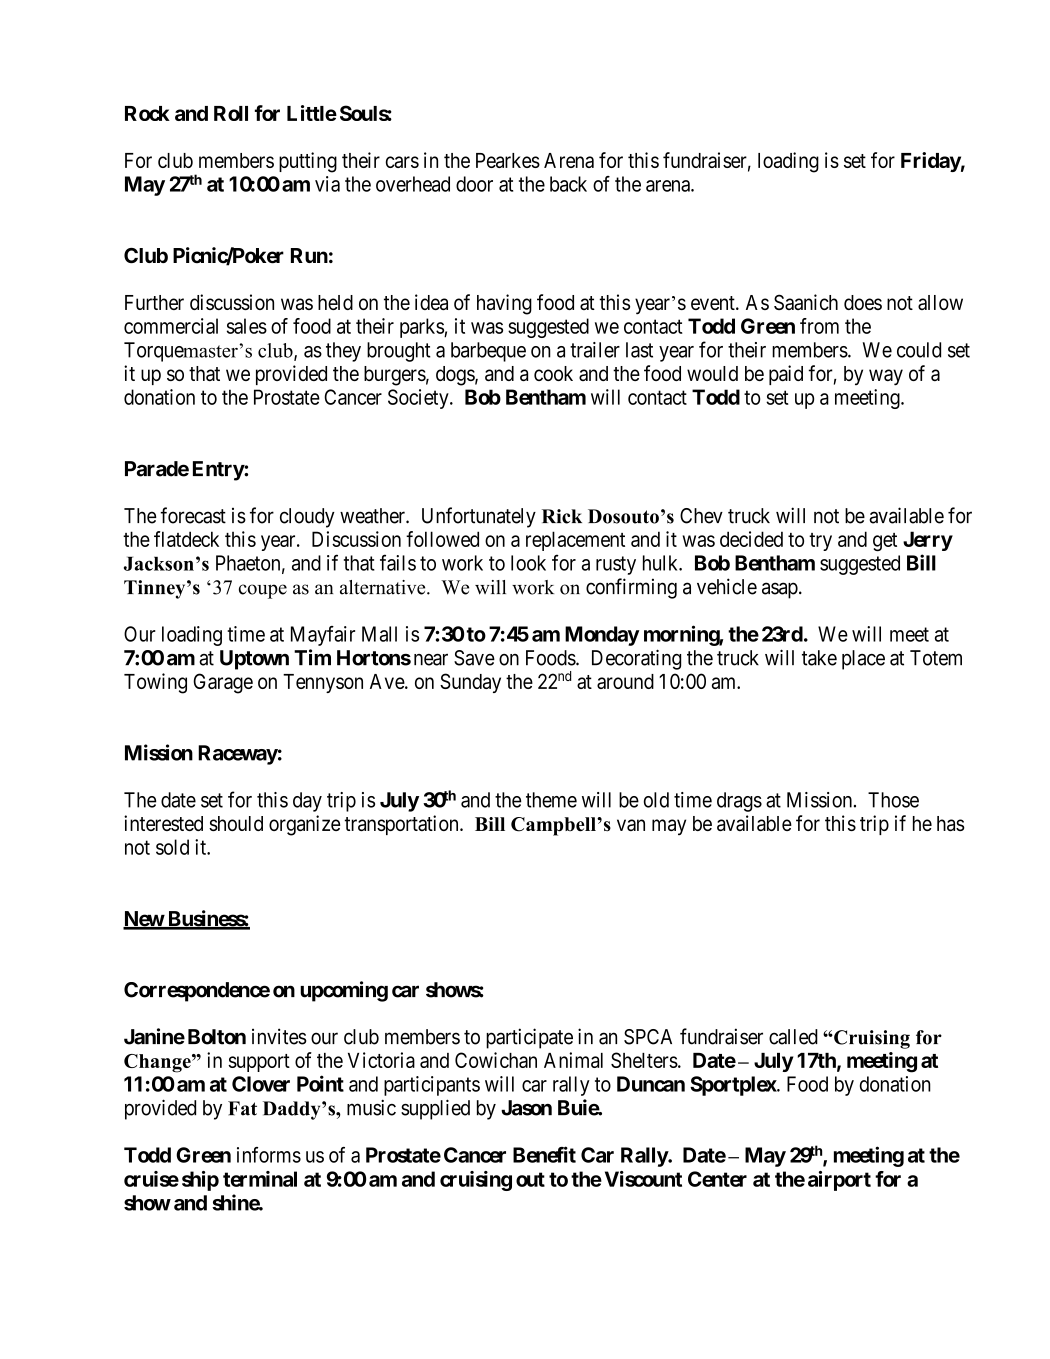 Image resolution: width=1050 pixels, height=1359 pixels. I want to click on sold, so click(172, 847).
